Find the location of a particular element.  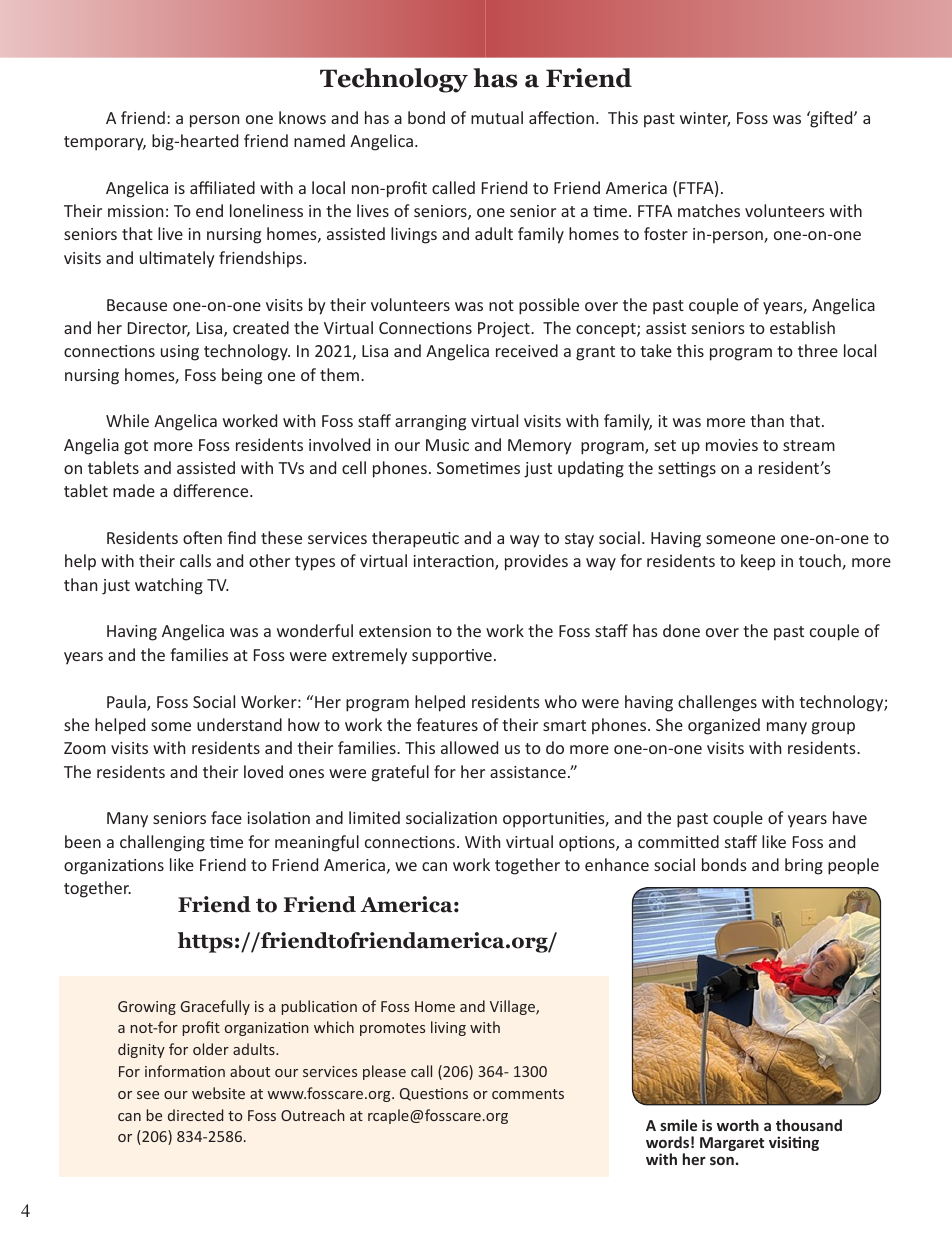

Questions is located at coordinates (434, 1094).
